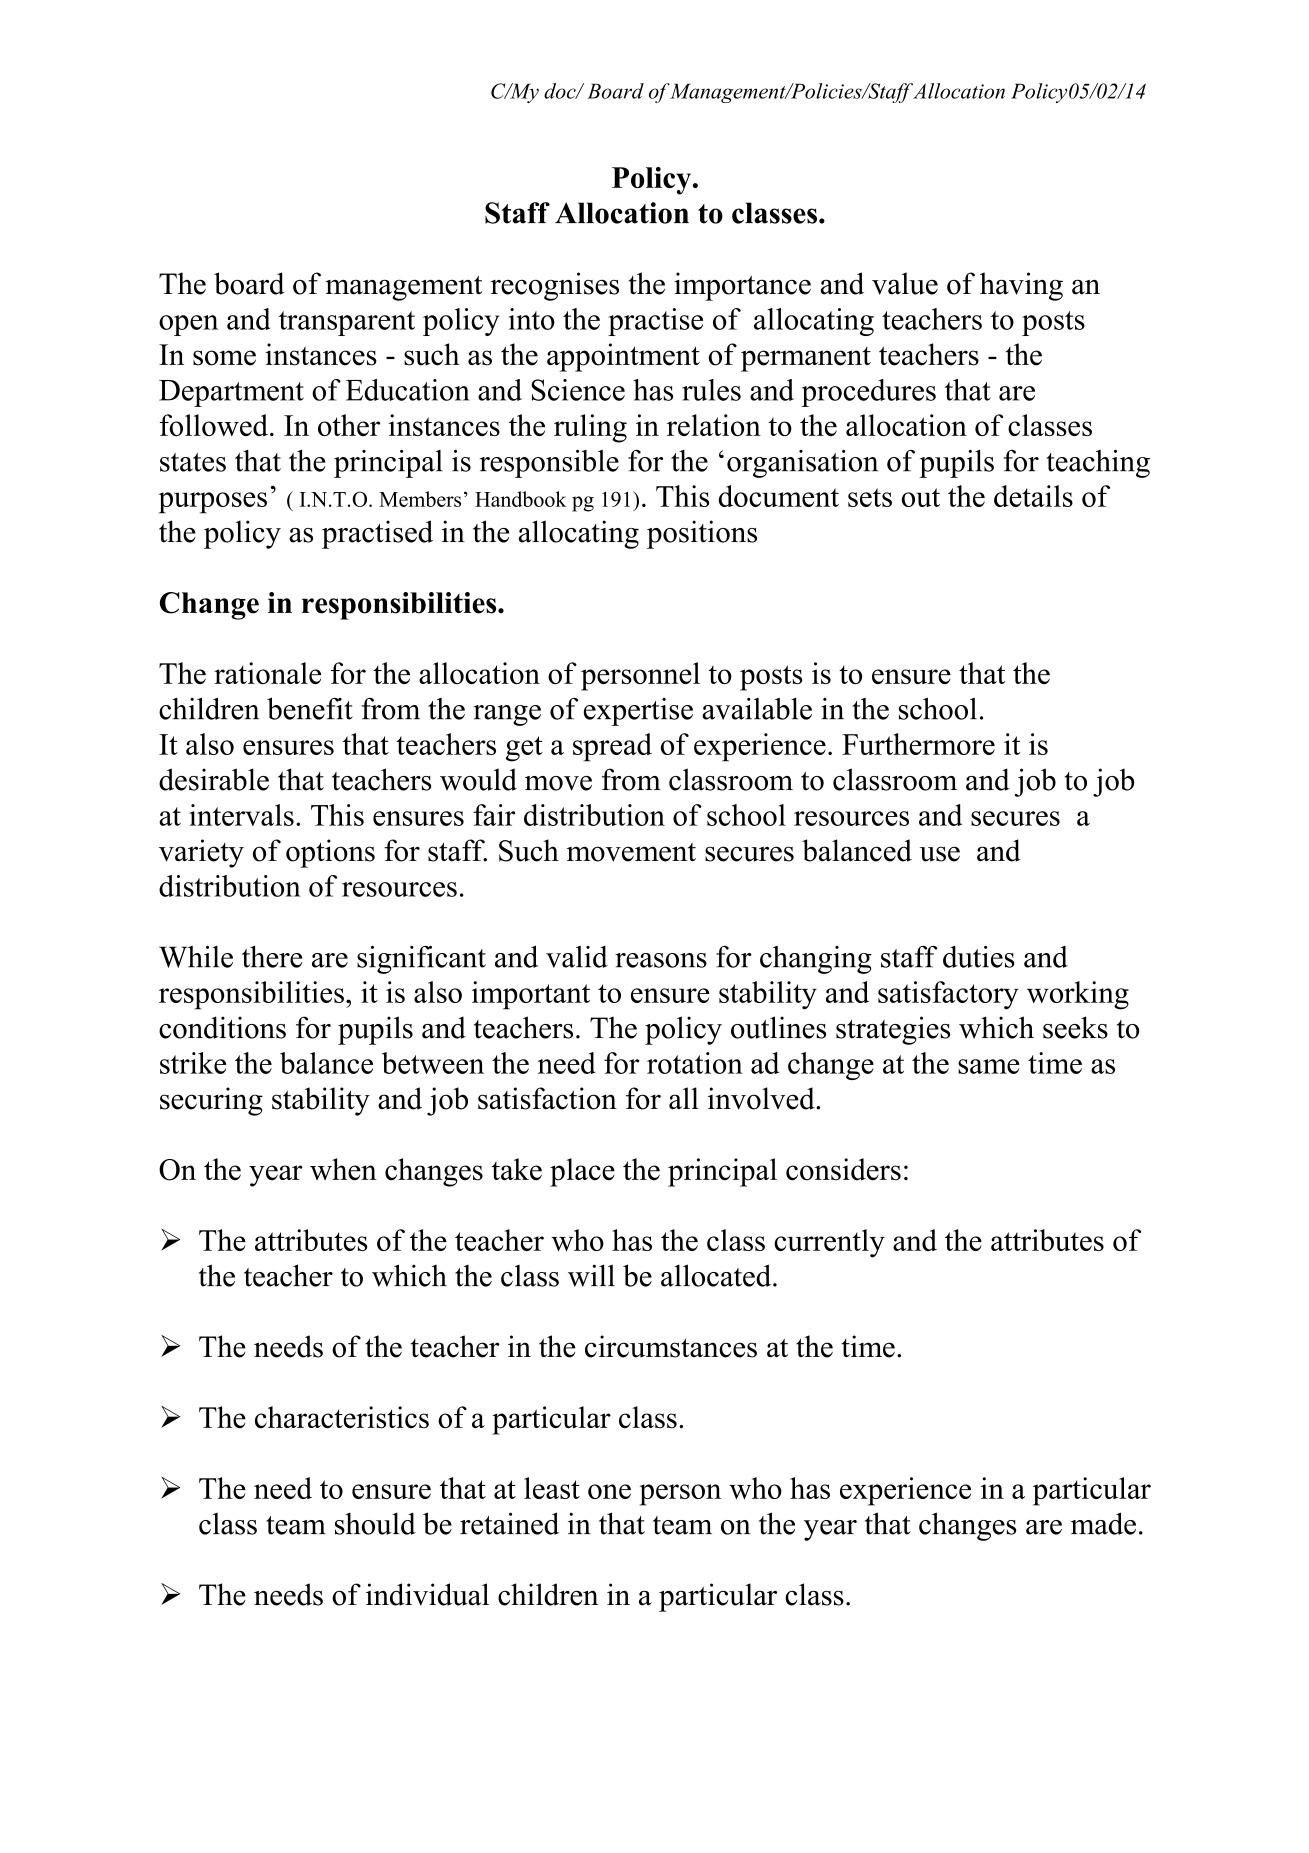 This page has width=1309, height=1853. Describe the element at coordinates (272, 957) in the page. I see `there` at that location.
